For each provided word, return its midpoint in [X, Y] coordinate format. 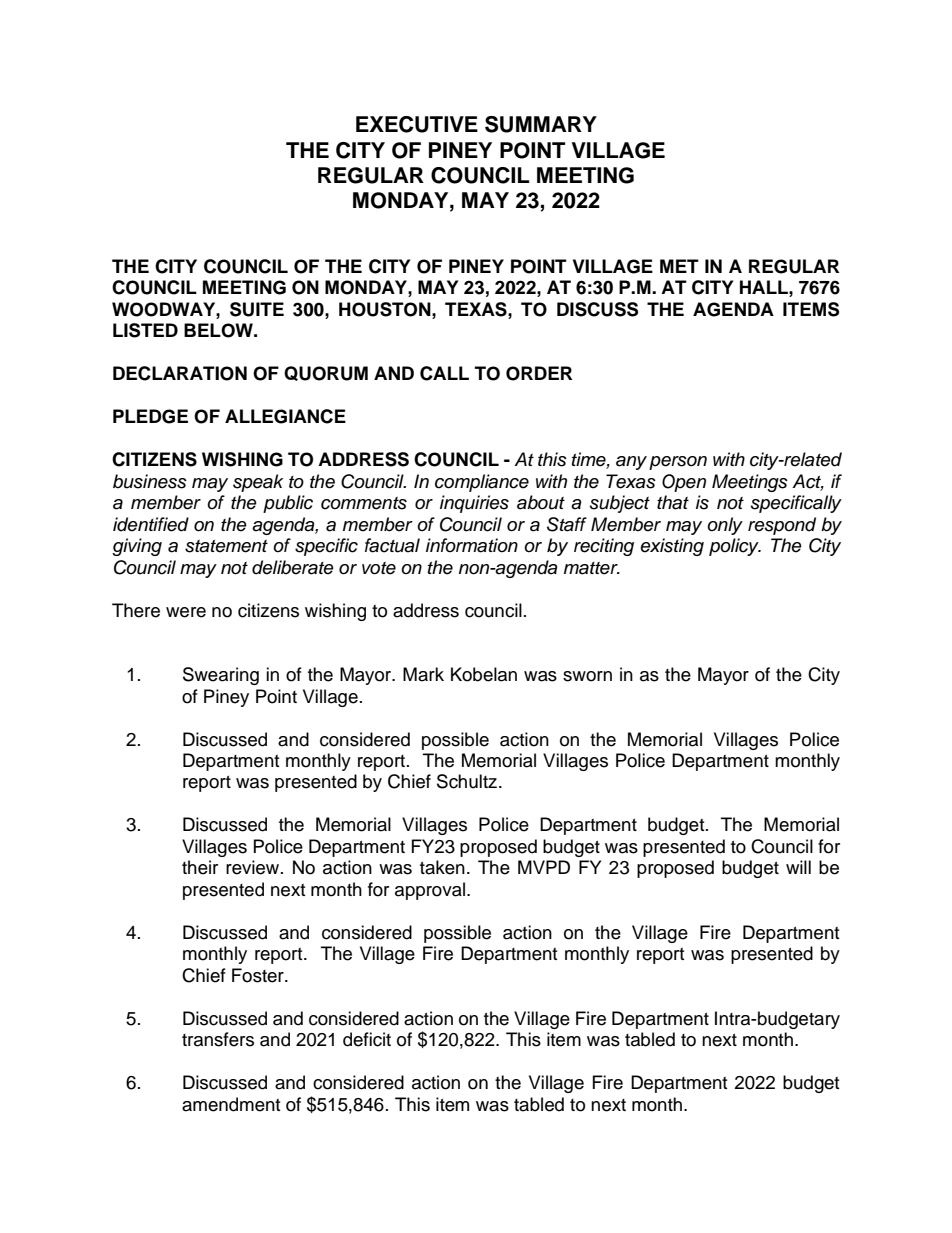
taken [442, 867]
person [678, 463]
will [798, 867]
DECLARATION [180, 373]
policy [735, 547]
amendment [231, 1104]
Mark [423, 674]
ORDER [539, 373]
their [200, 867]
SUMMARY [541, 124]
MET [679, 266]
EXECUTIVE [417, 124]
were [186, 612]
